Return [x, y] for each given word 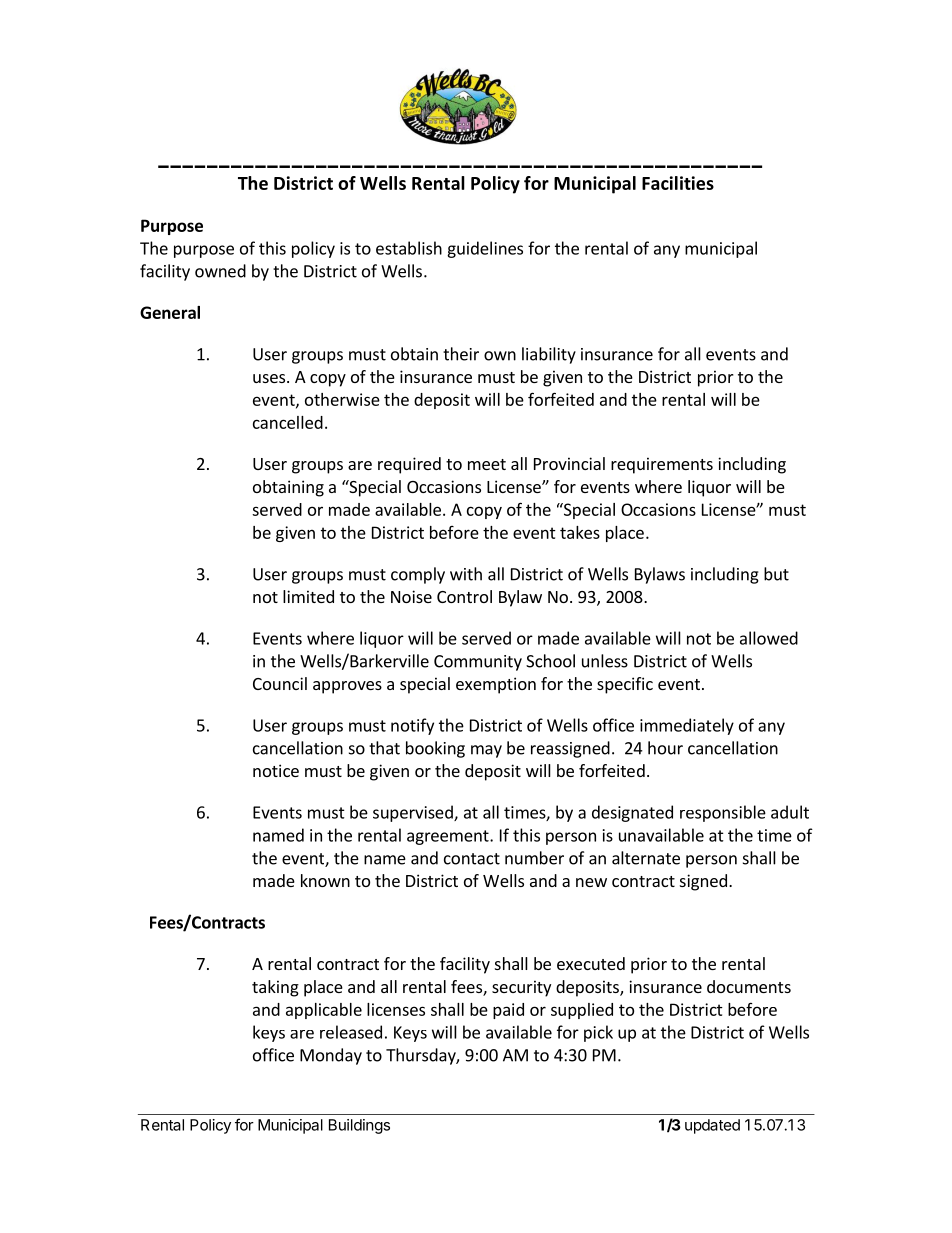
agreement [449, 837]
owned [220, 271]
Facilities [678, 183]
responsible [723, 813]
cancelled [288, 422]
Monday [331, 1056]
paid [508, 1011]
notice [276, 770]
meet [487, 464]
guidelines [485, 249]
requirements [662, 465]
